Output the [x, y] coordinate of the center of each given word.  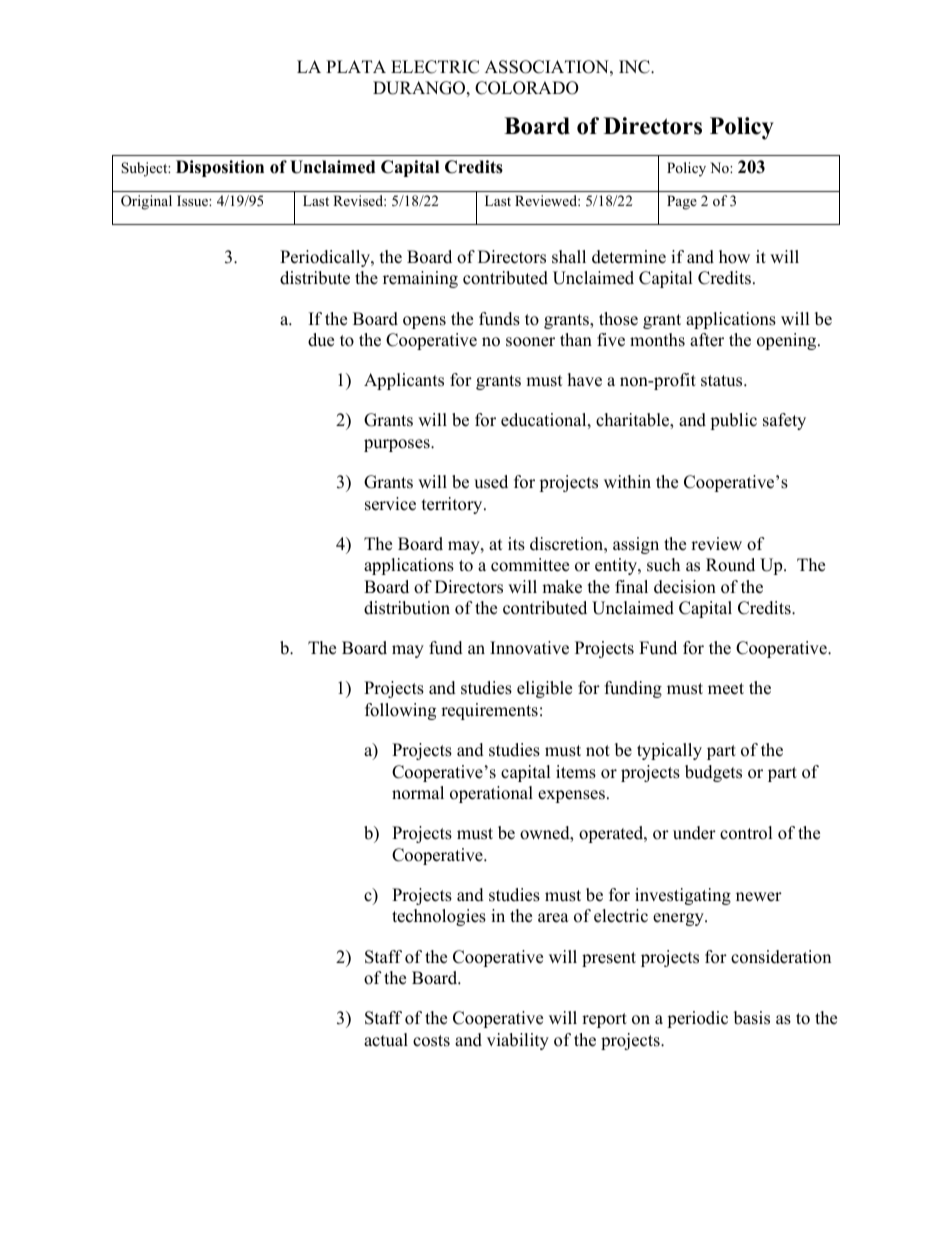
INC [635, 67]
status [723, 381]
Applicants [404, 381]
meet [726, 689]
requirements [489, 711]
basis [752, 1018]
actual [386, 1040]
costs [431, 1041]
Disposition [220, 168]
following [400, 711]
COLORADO [527, 88]
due [321, 340]
